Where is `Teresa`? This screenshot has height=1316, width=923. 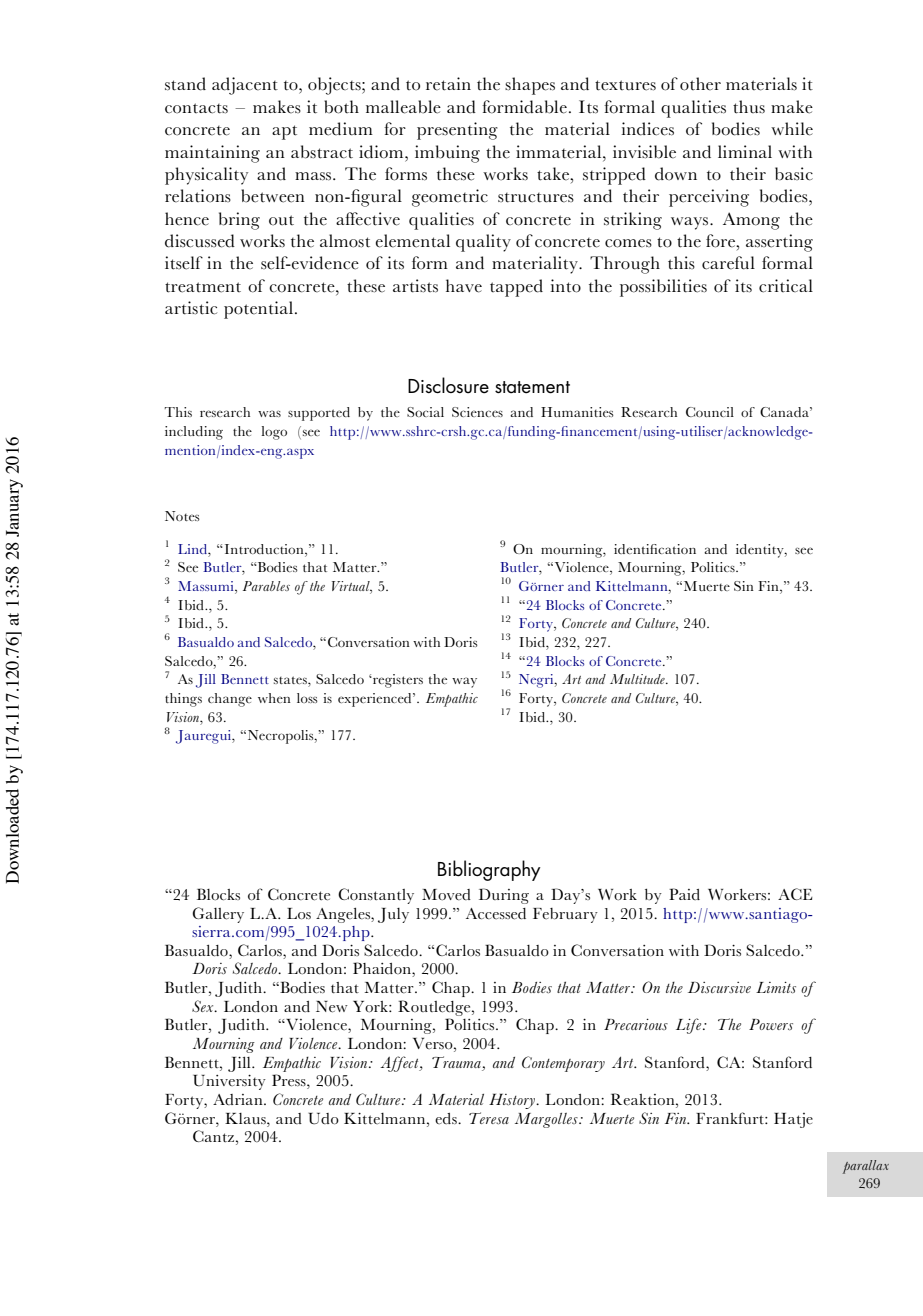
Teresa is located at coordinates (489, 1118).
